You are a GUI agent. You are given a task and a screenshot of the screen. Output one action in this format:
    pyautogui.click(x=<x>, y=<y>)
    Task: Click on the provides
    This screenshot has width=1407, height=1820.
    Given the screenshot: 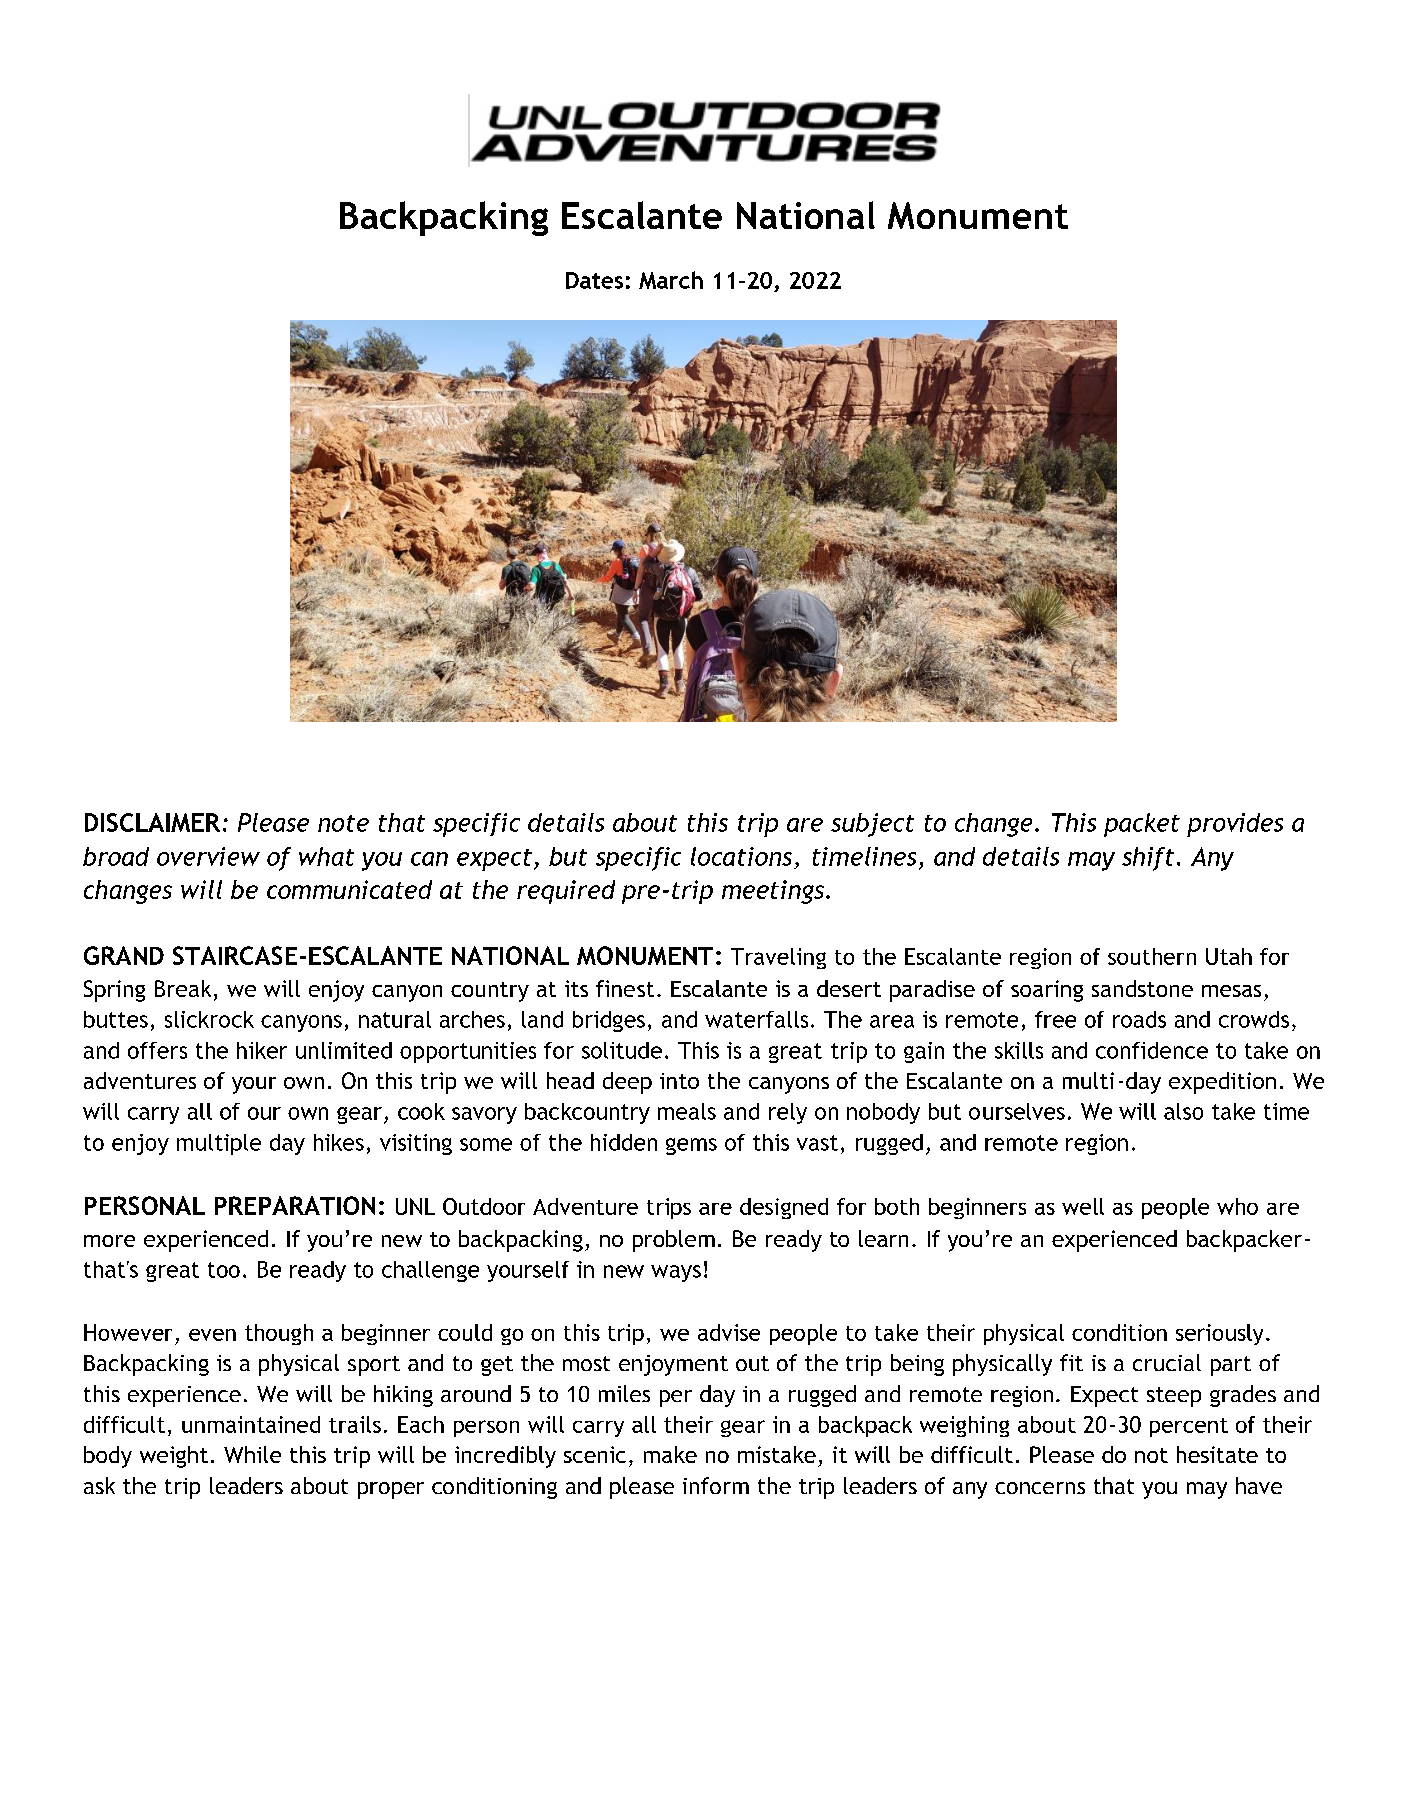 What is the action you would take?
    pyautogui.click(x=1235, y=825)
